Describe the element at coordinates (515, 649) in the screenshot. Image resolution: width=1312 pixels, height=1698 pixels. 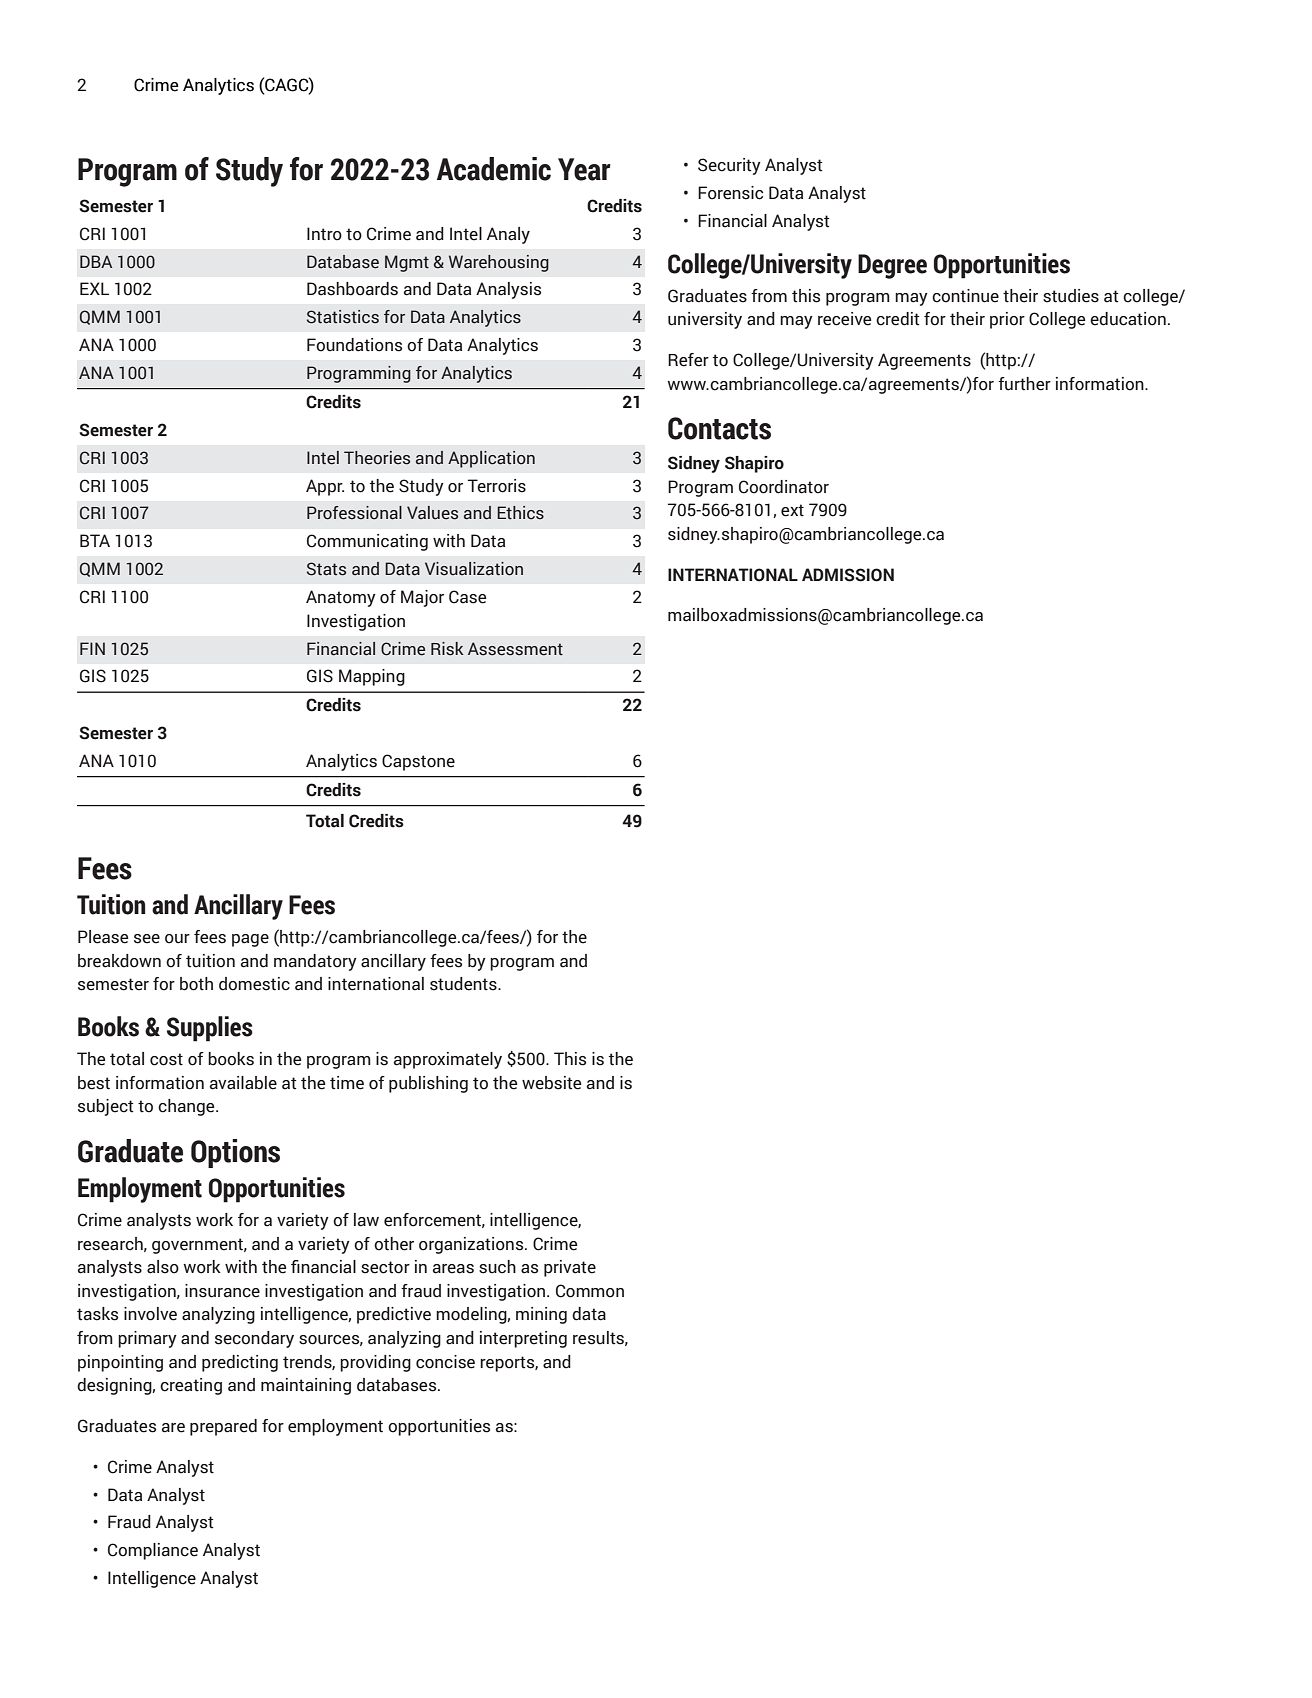
I see `Assessment` at that location.
